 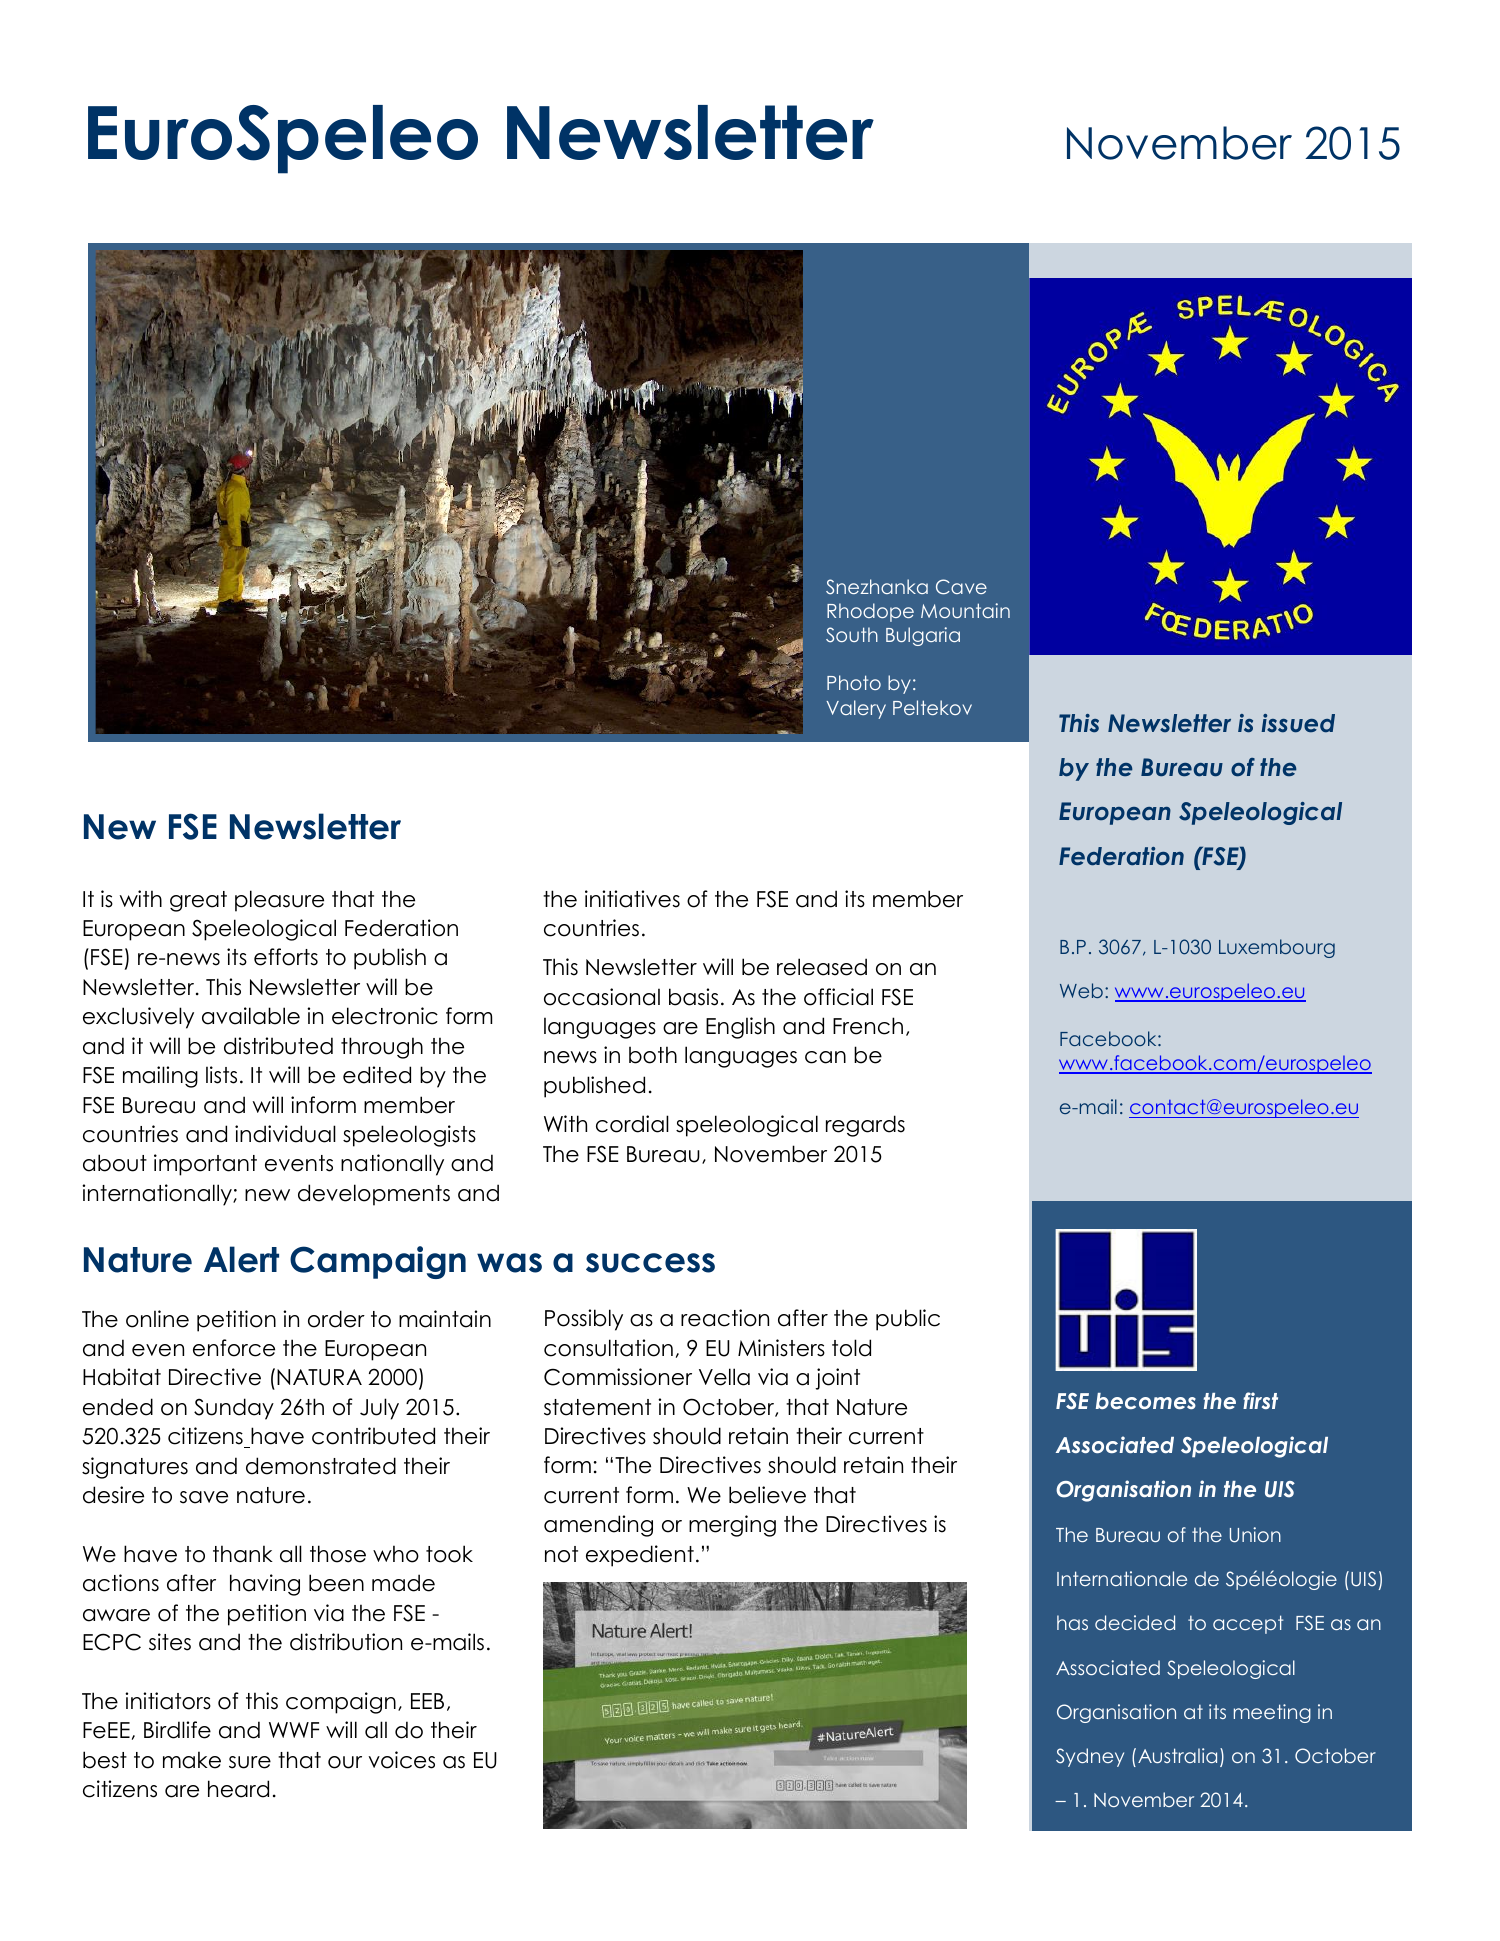 I want to click on EEB, so click(x=427, y=1701).
